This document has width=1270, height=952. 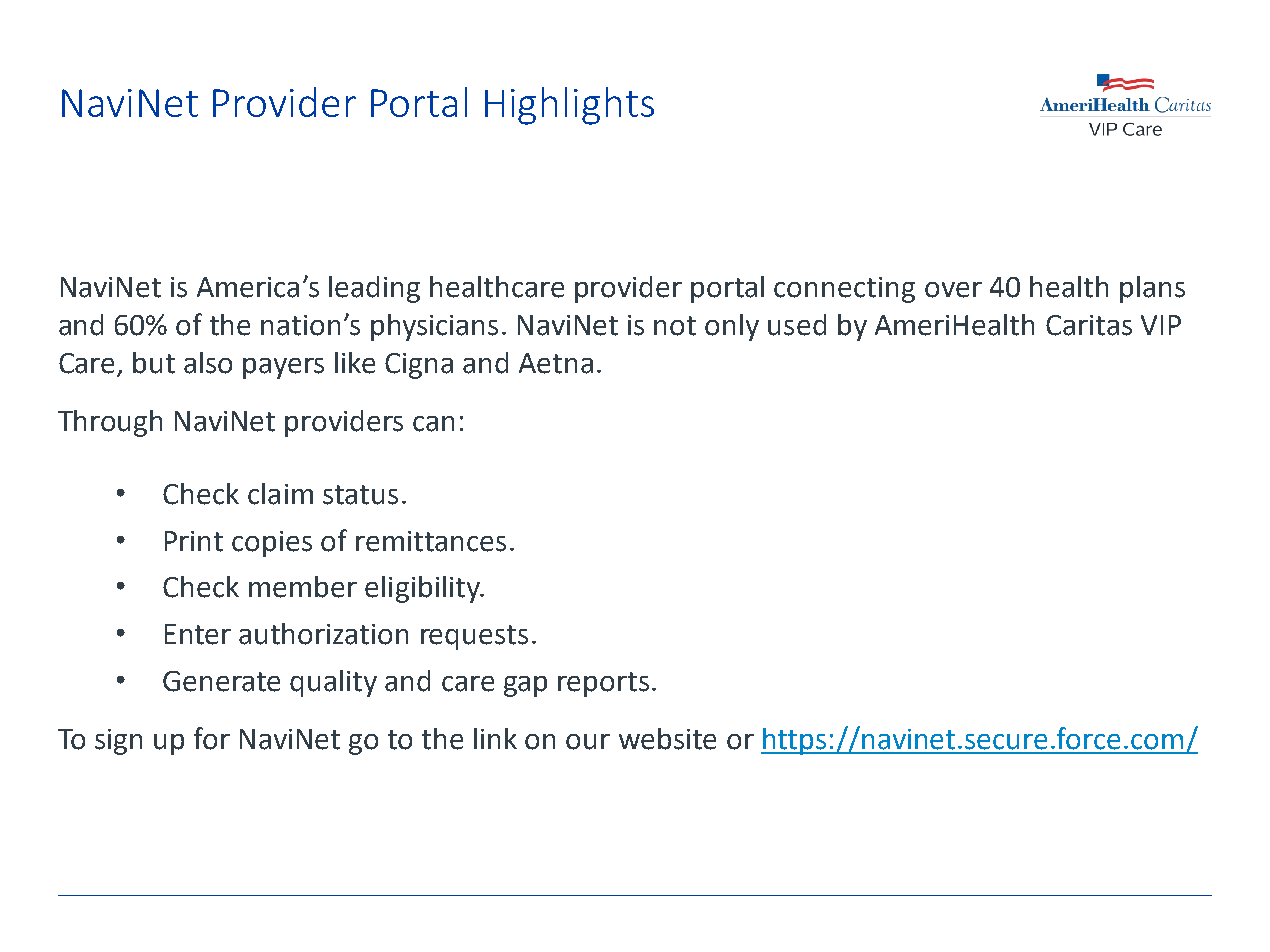 I want to click on VIP, so click(x=1161, y=325).
